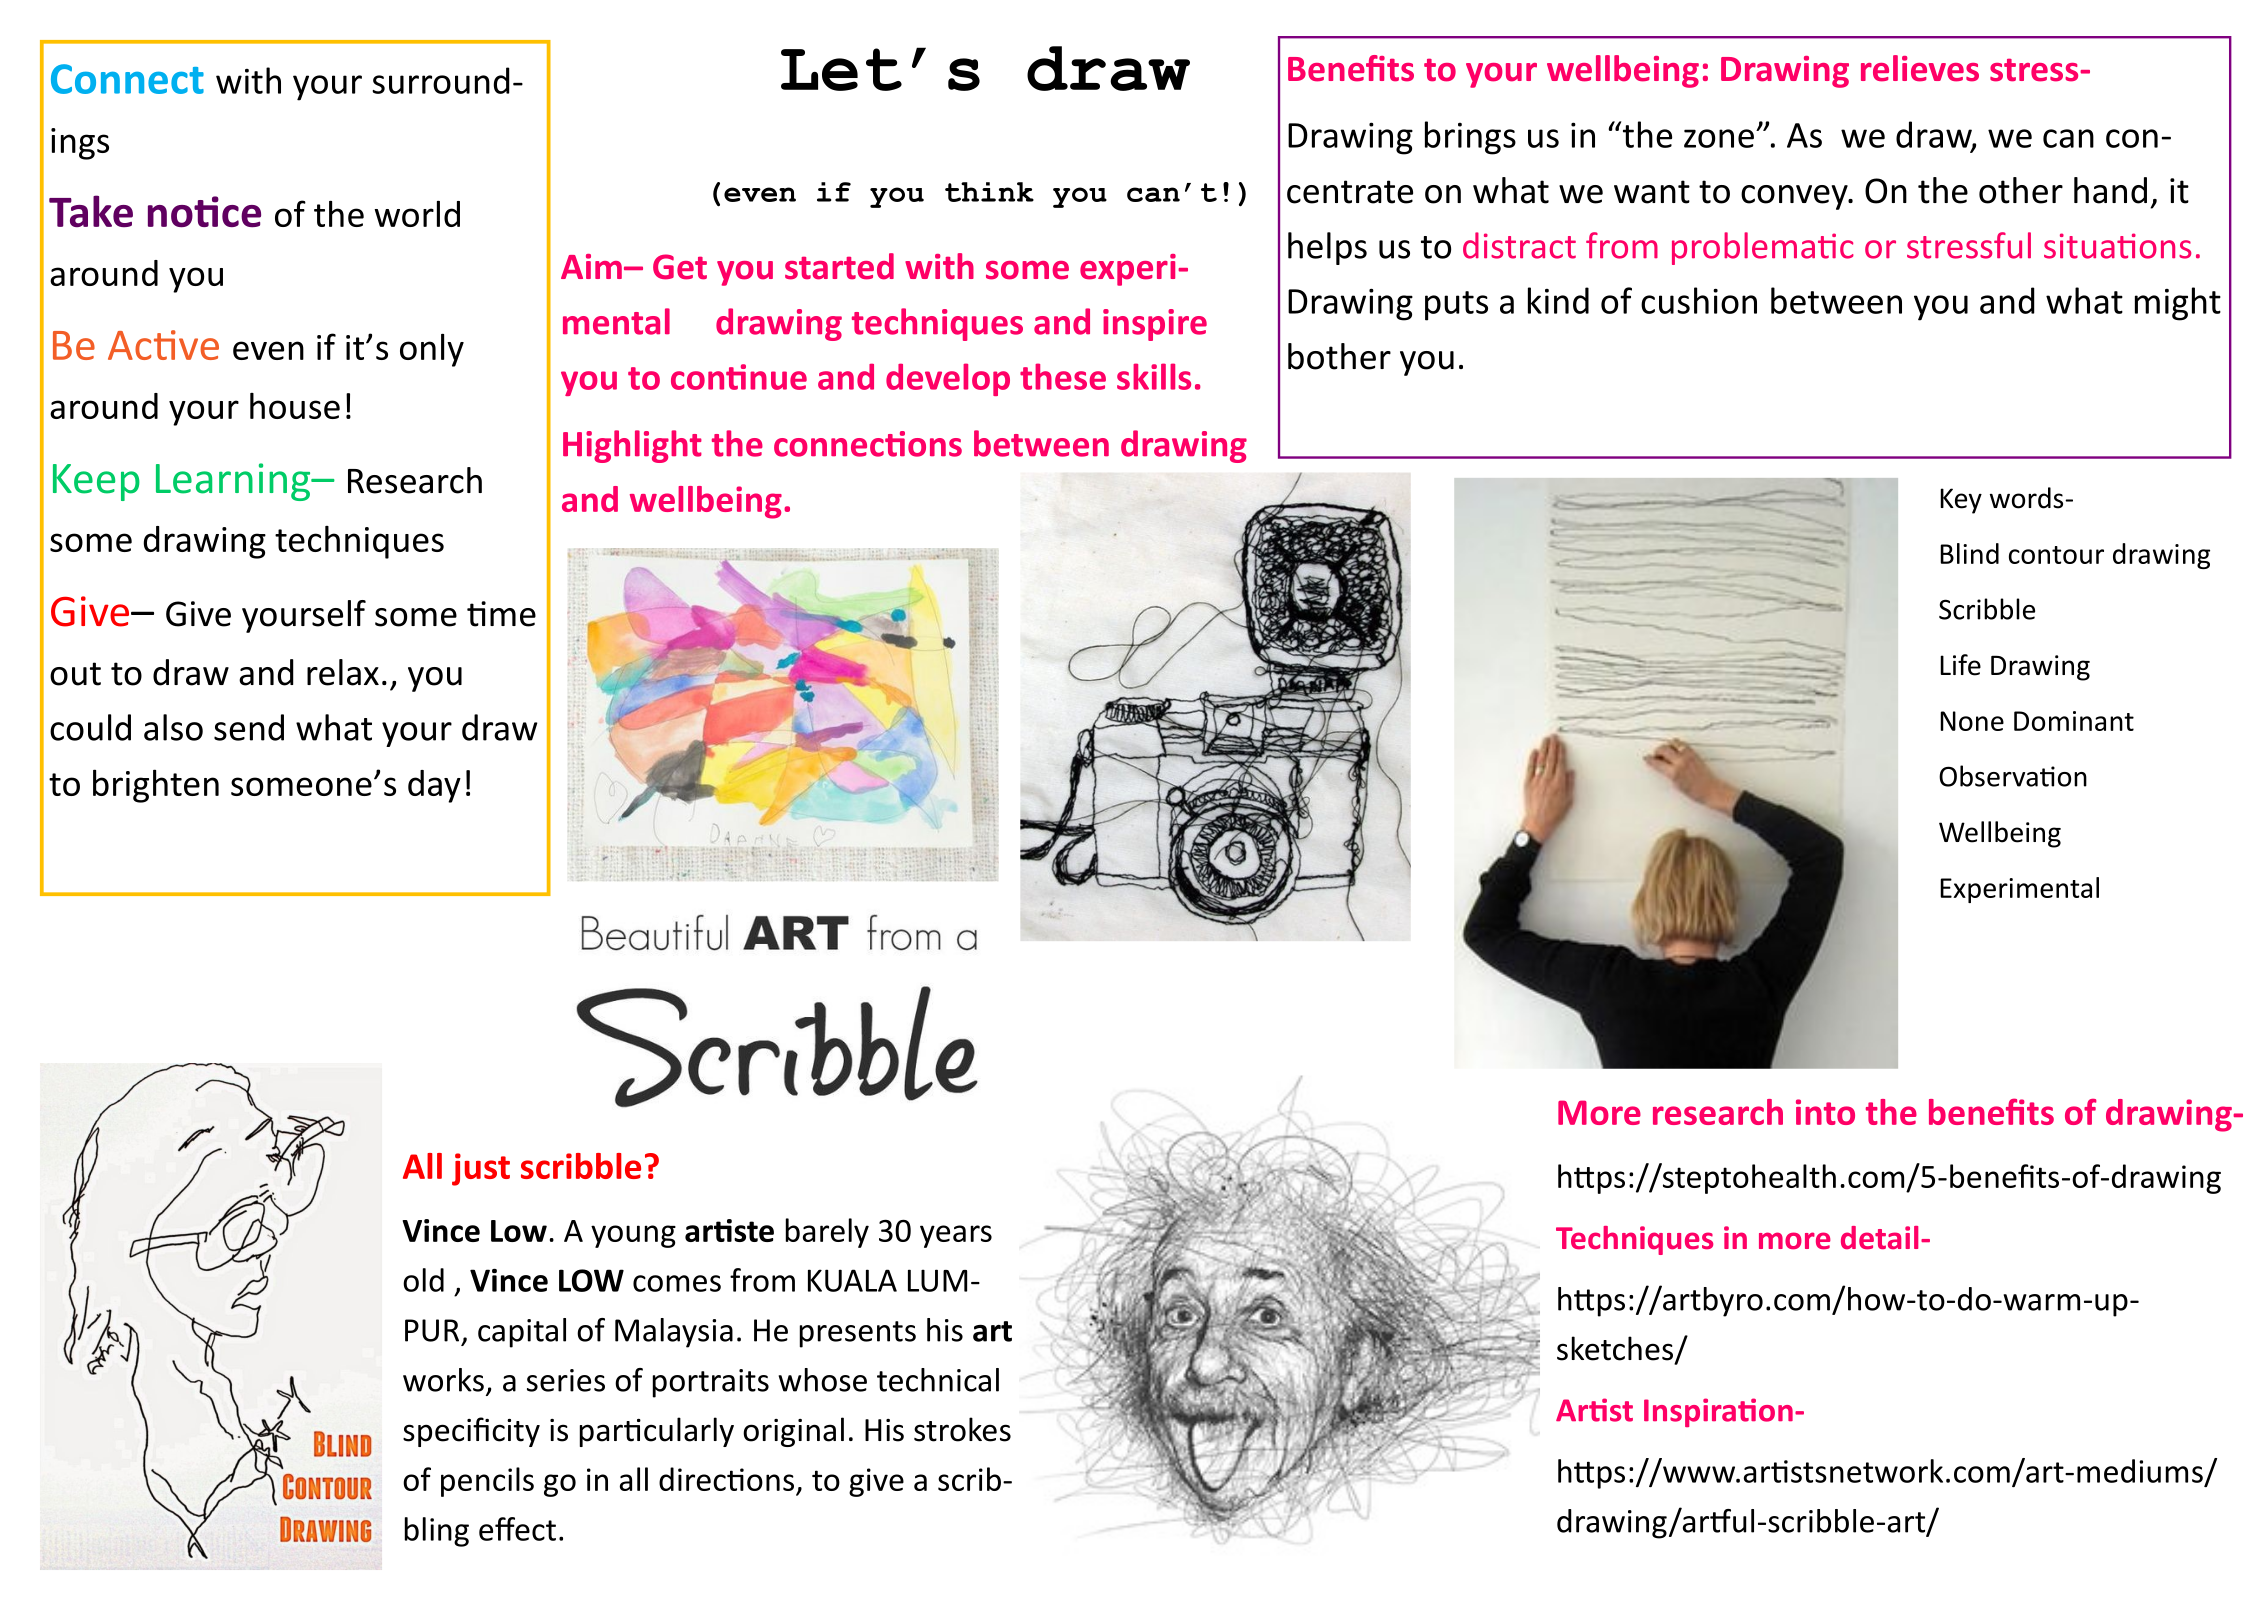  I want to click on time, so click(501, 614).
